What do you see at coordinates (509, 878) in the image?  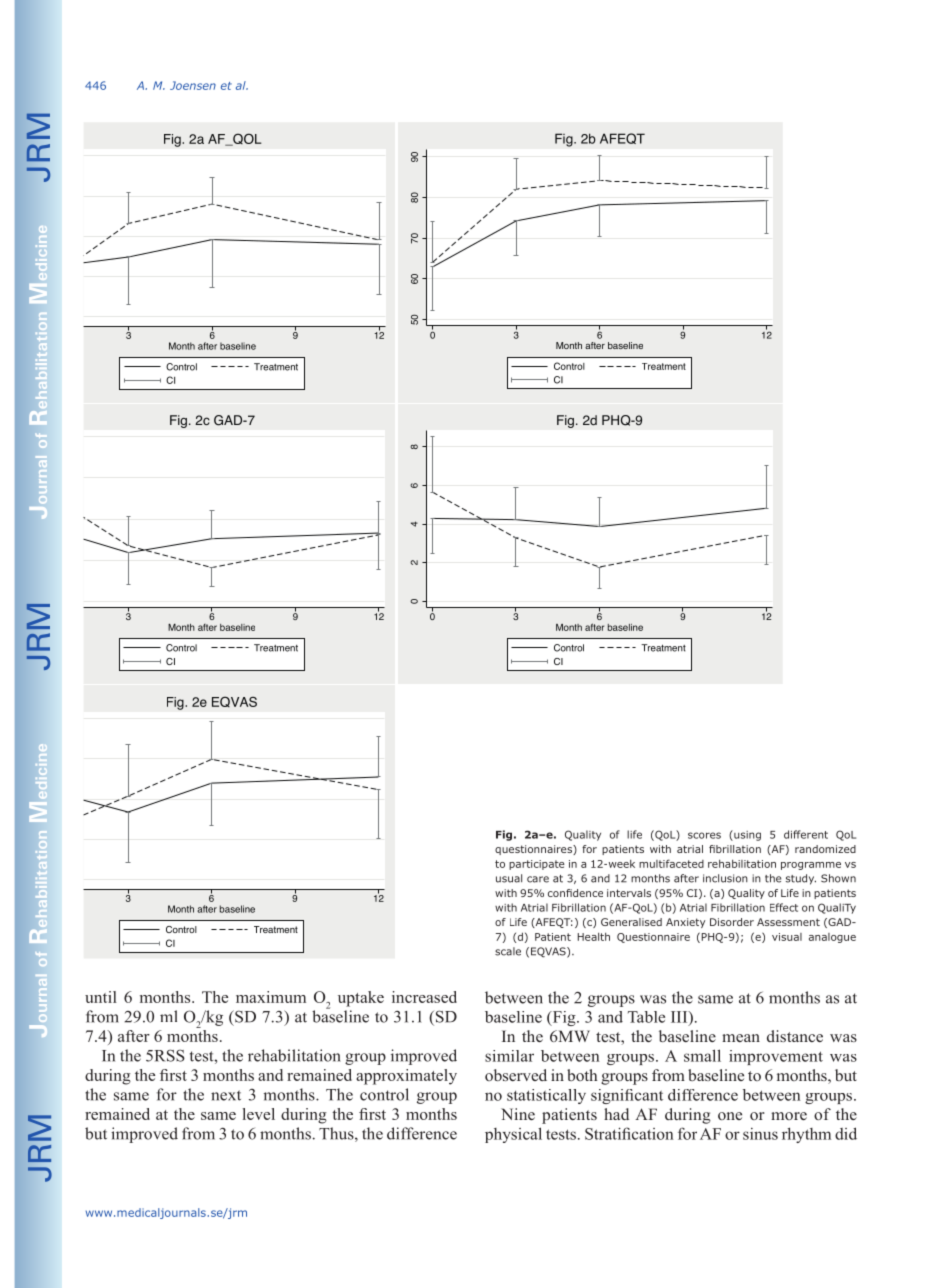 I see `usual` at bounding box center [509, 878].
